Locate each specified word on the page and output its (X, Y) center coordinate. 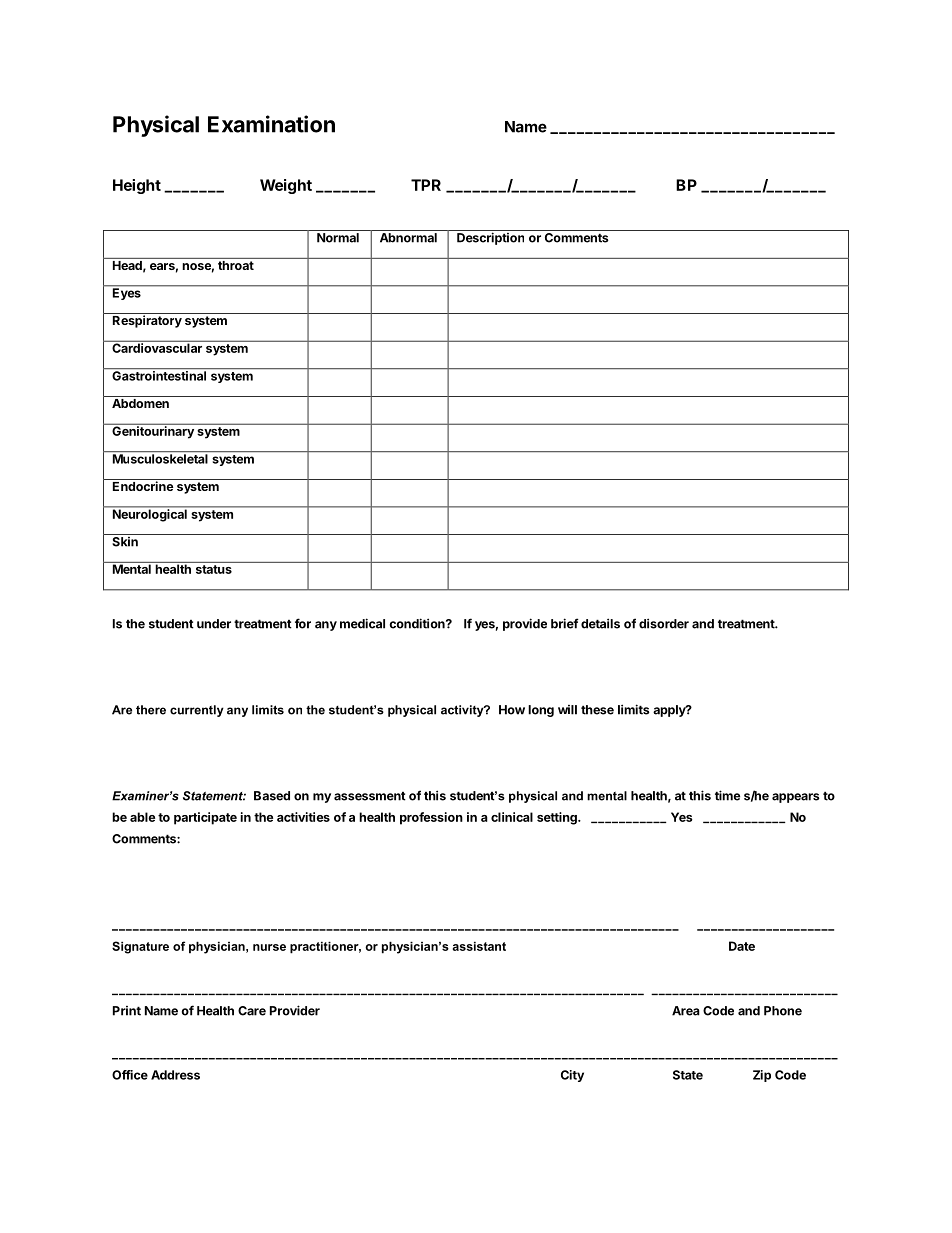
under (214, 624)
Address (175, 1075)
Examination (271, 124)
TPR (426, 185)
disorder (664, 623)
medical (362, 623)
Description (490, 238)
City (572, 1076)
